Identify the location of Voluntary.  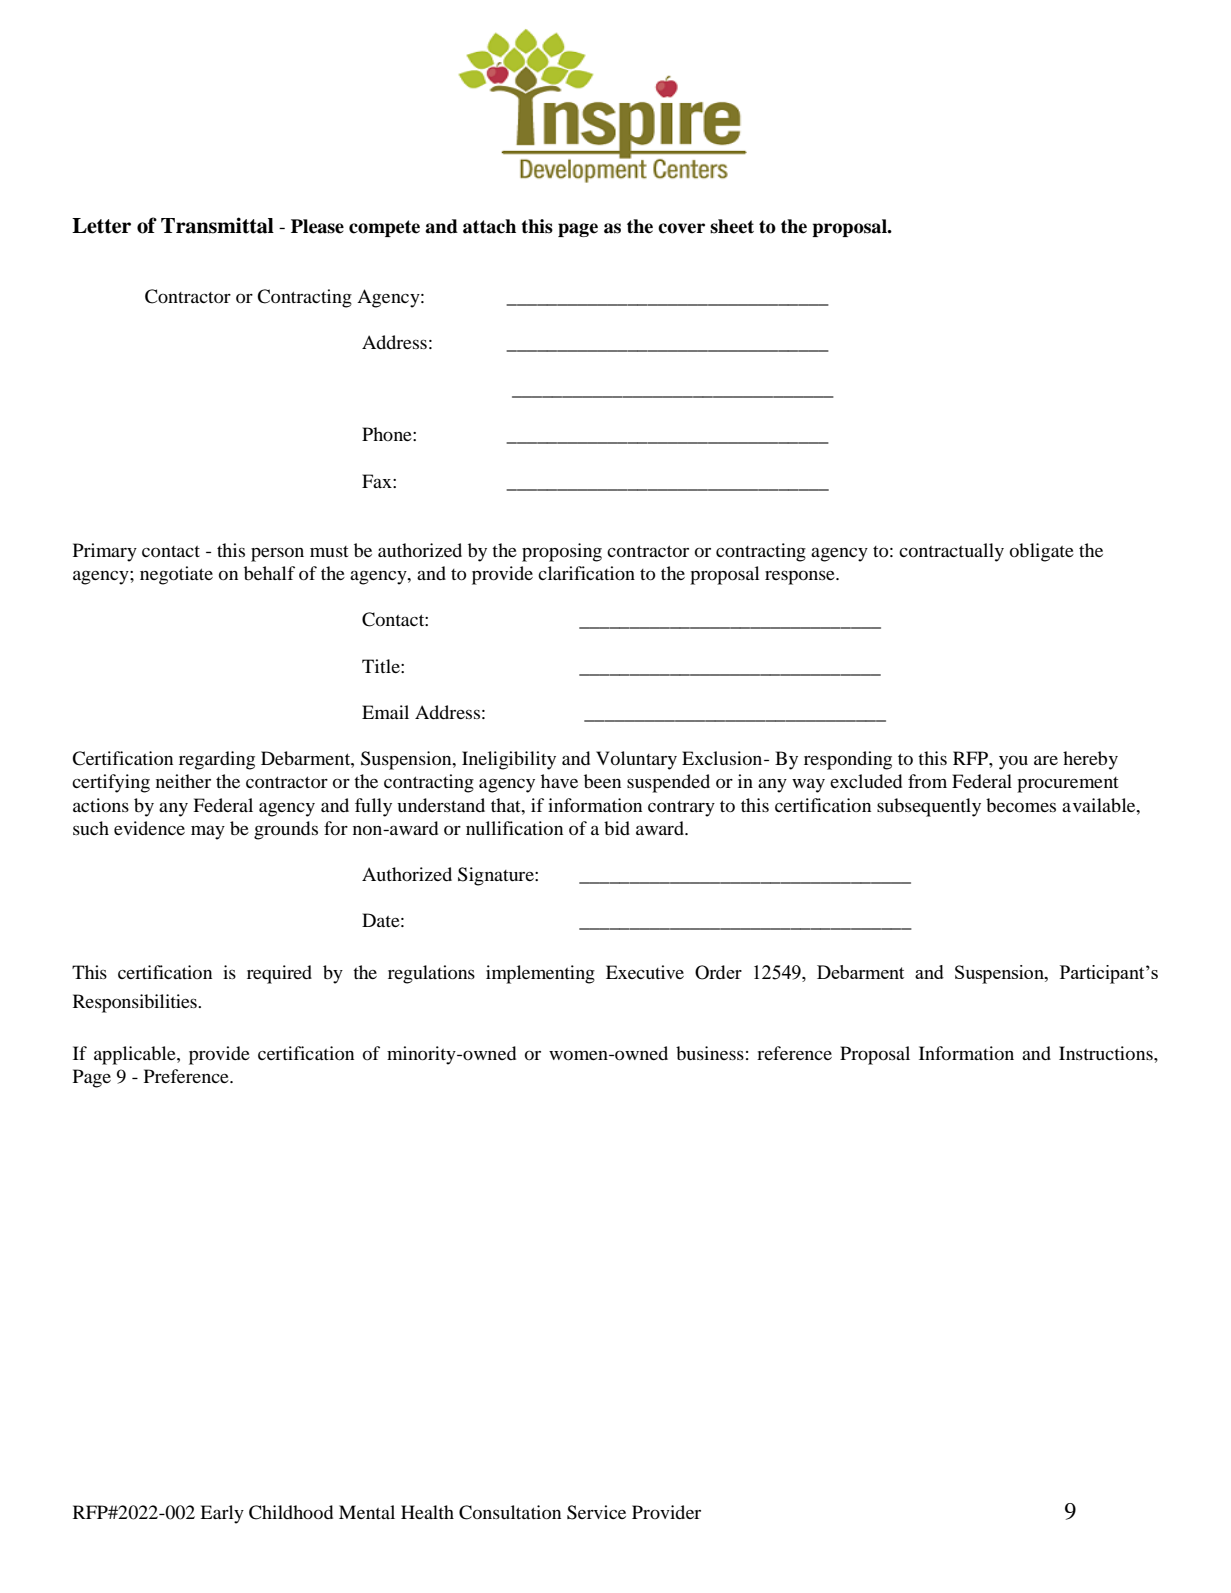
(636, 760).
